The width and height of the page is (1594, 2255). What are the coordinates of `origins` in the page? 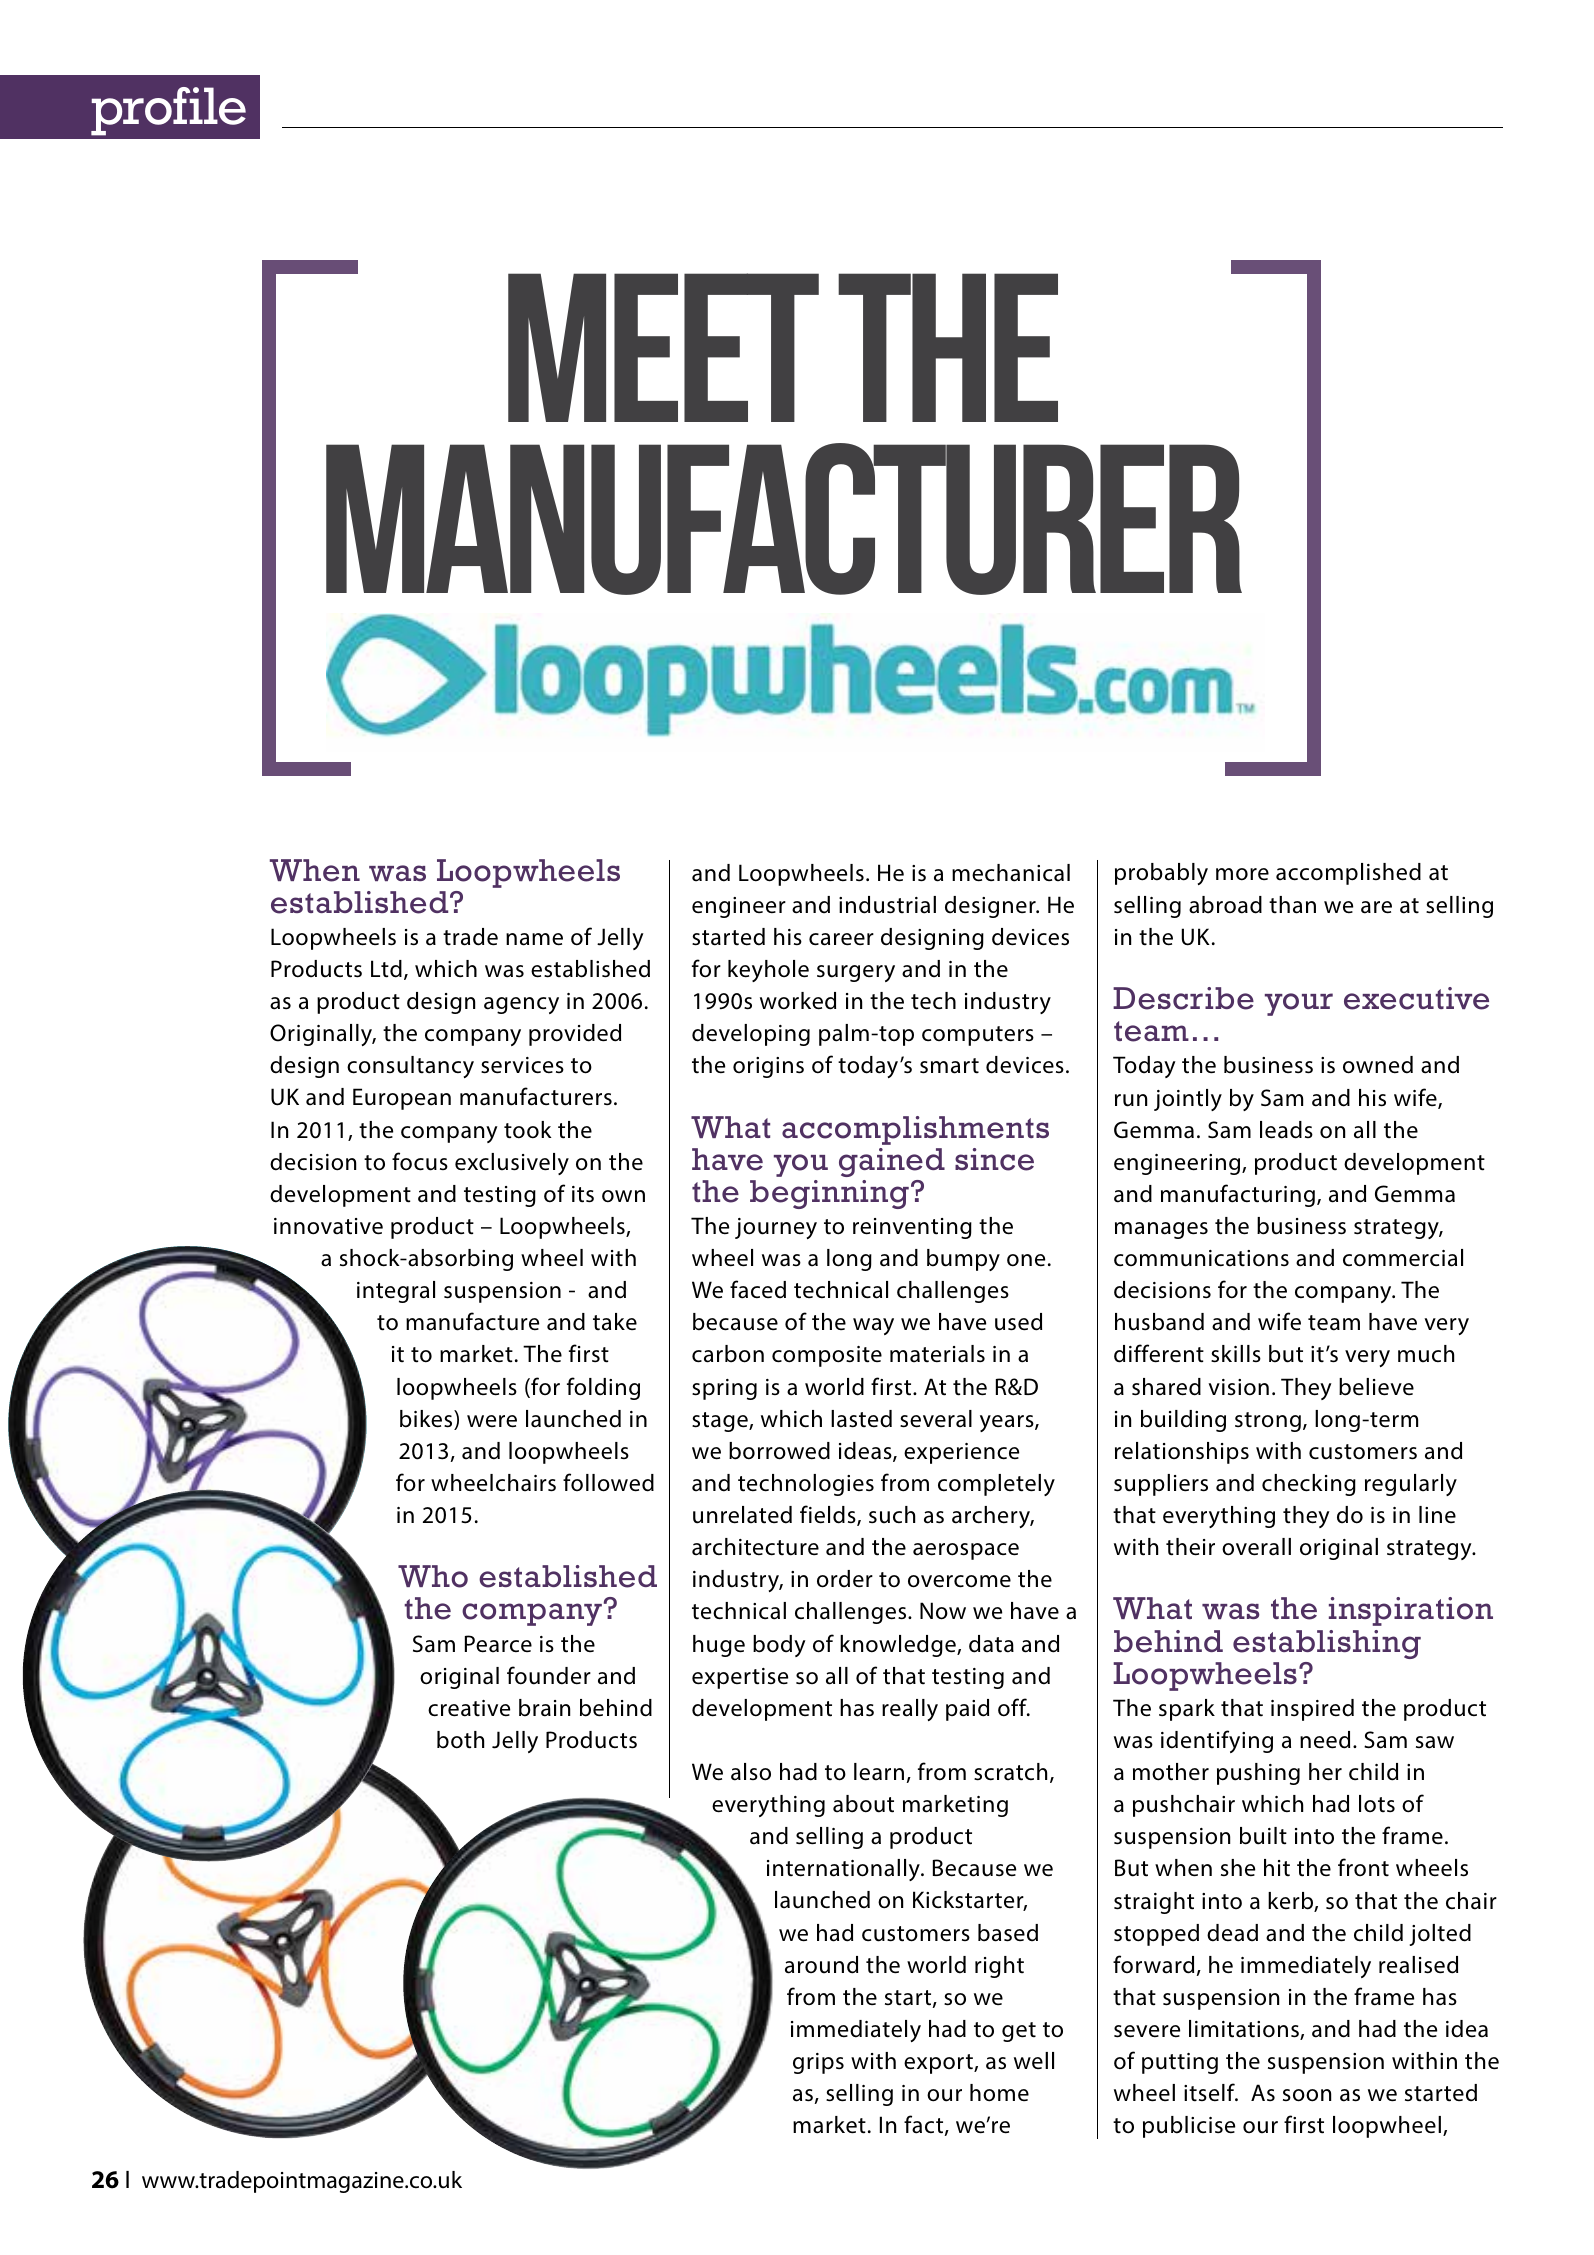 It's located at (768, 1067).
